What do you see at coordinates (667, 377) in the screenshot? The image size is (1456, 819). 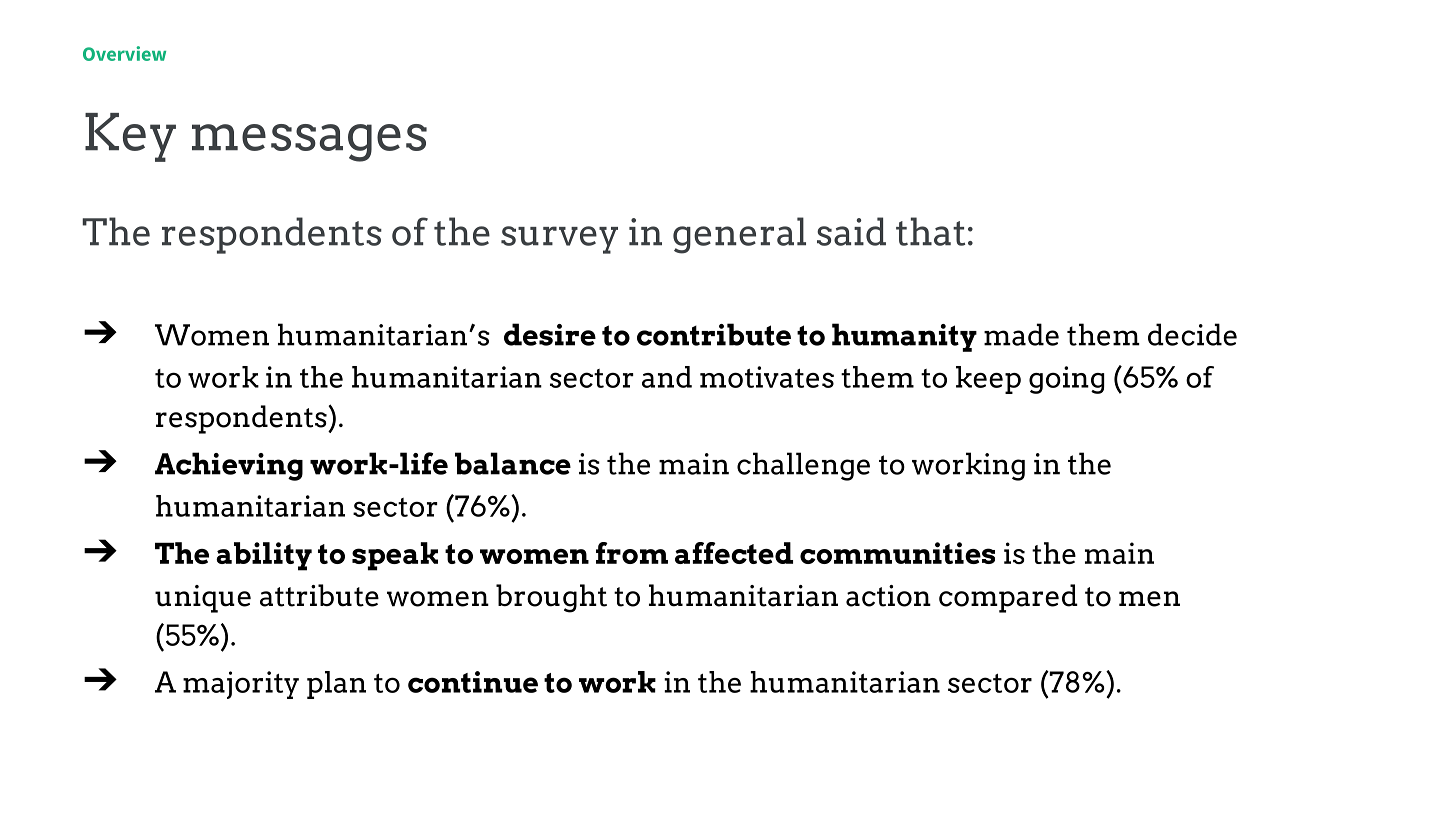 I see `and` at bounding box center [667, 377].
